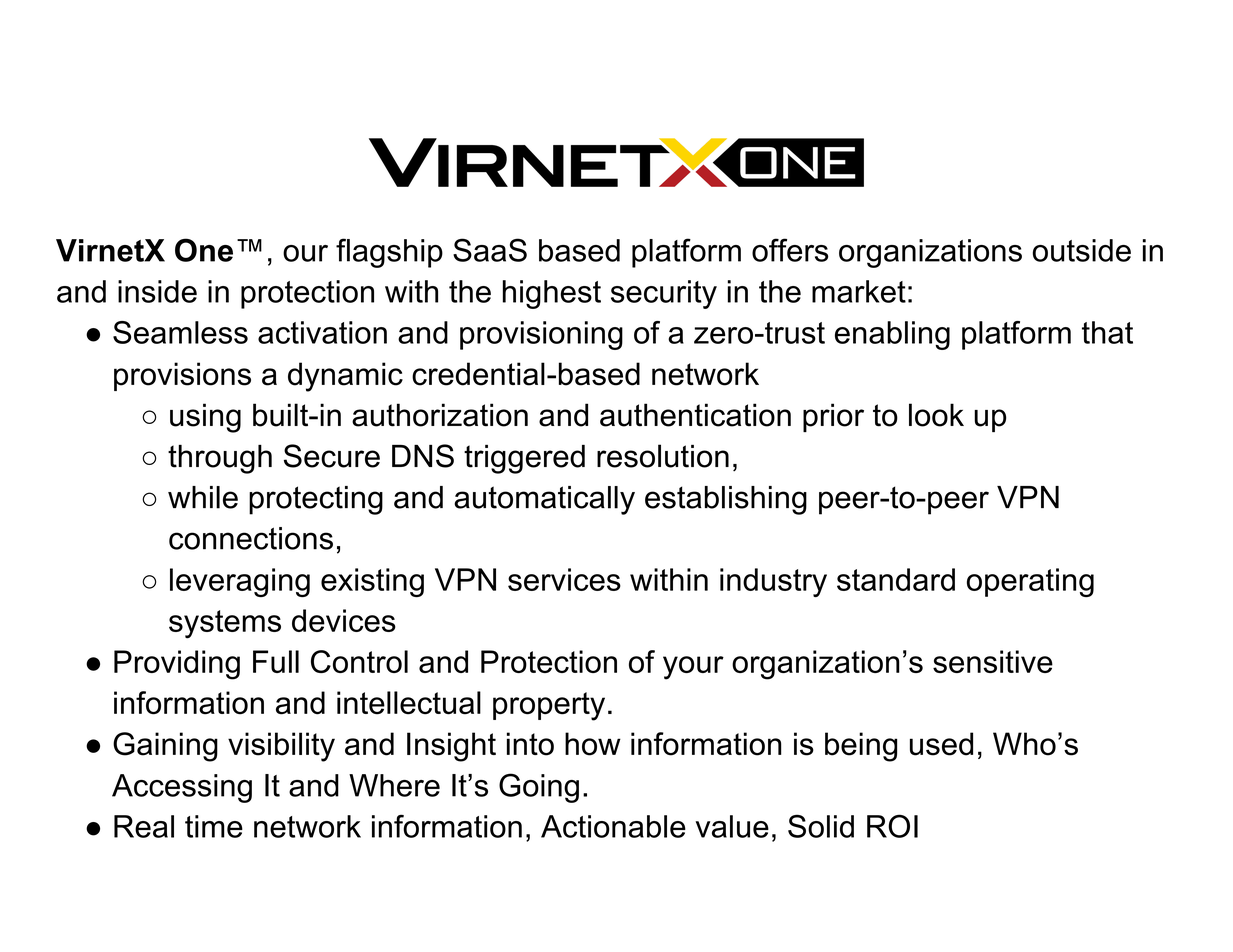  Describe the element at coordinates (276, 661) in the image. I see `Full` at that location.
